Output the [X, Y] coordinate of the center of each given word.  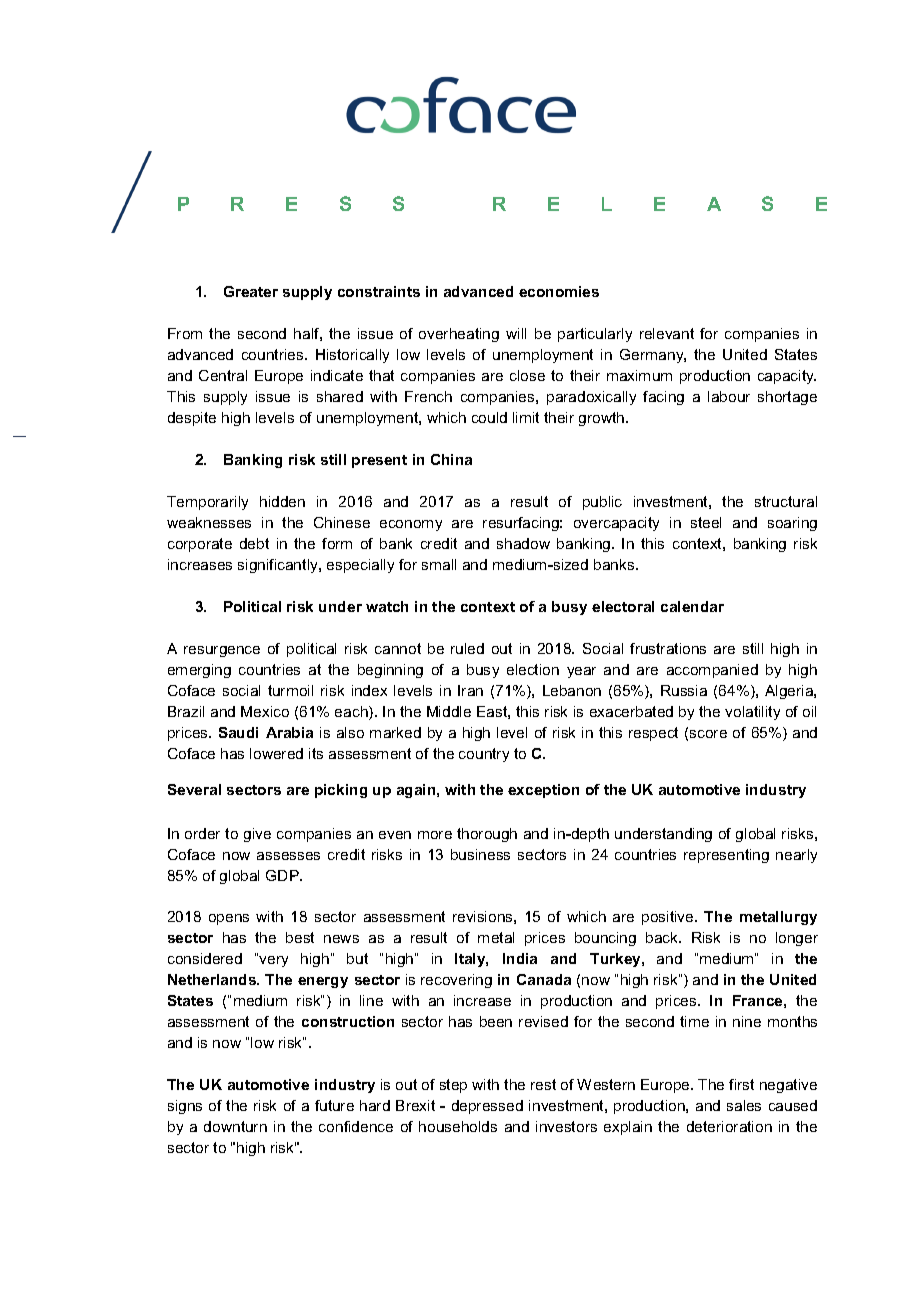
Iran [470, 690]
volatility [752, 713]
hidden [282, 501]
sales [744, 1105]
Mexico [265, 711]
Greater [251, 291]
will [516, 333]
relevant [667, 333]
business [480, 854]
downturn [235, 1126]
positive [669, 918]
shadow [523, 543]
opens [229, 919]
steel [706, 522]
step [453, 1086]
